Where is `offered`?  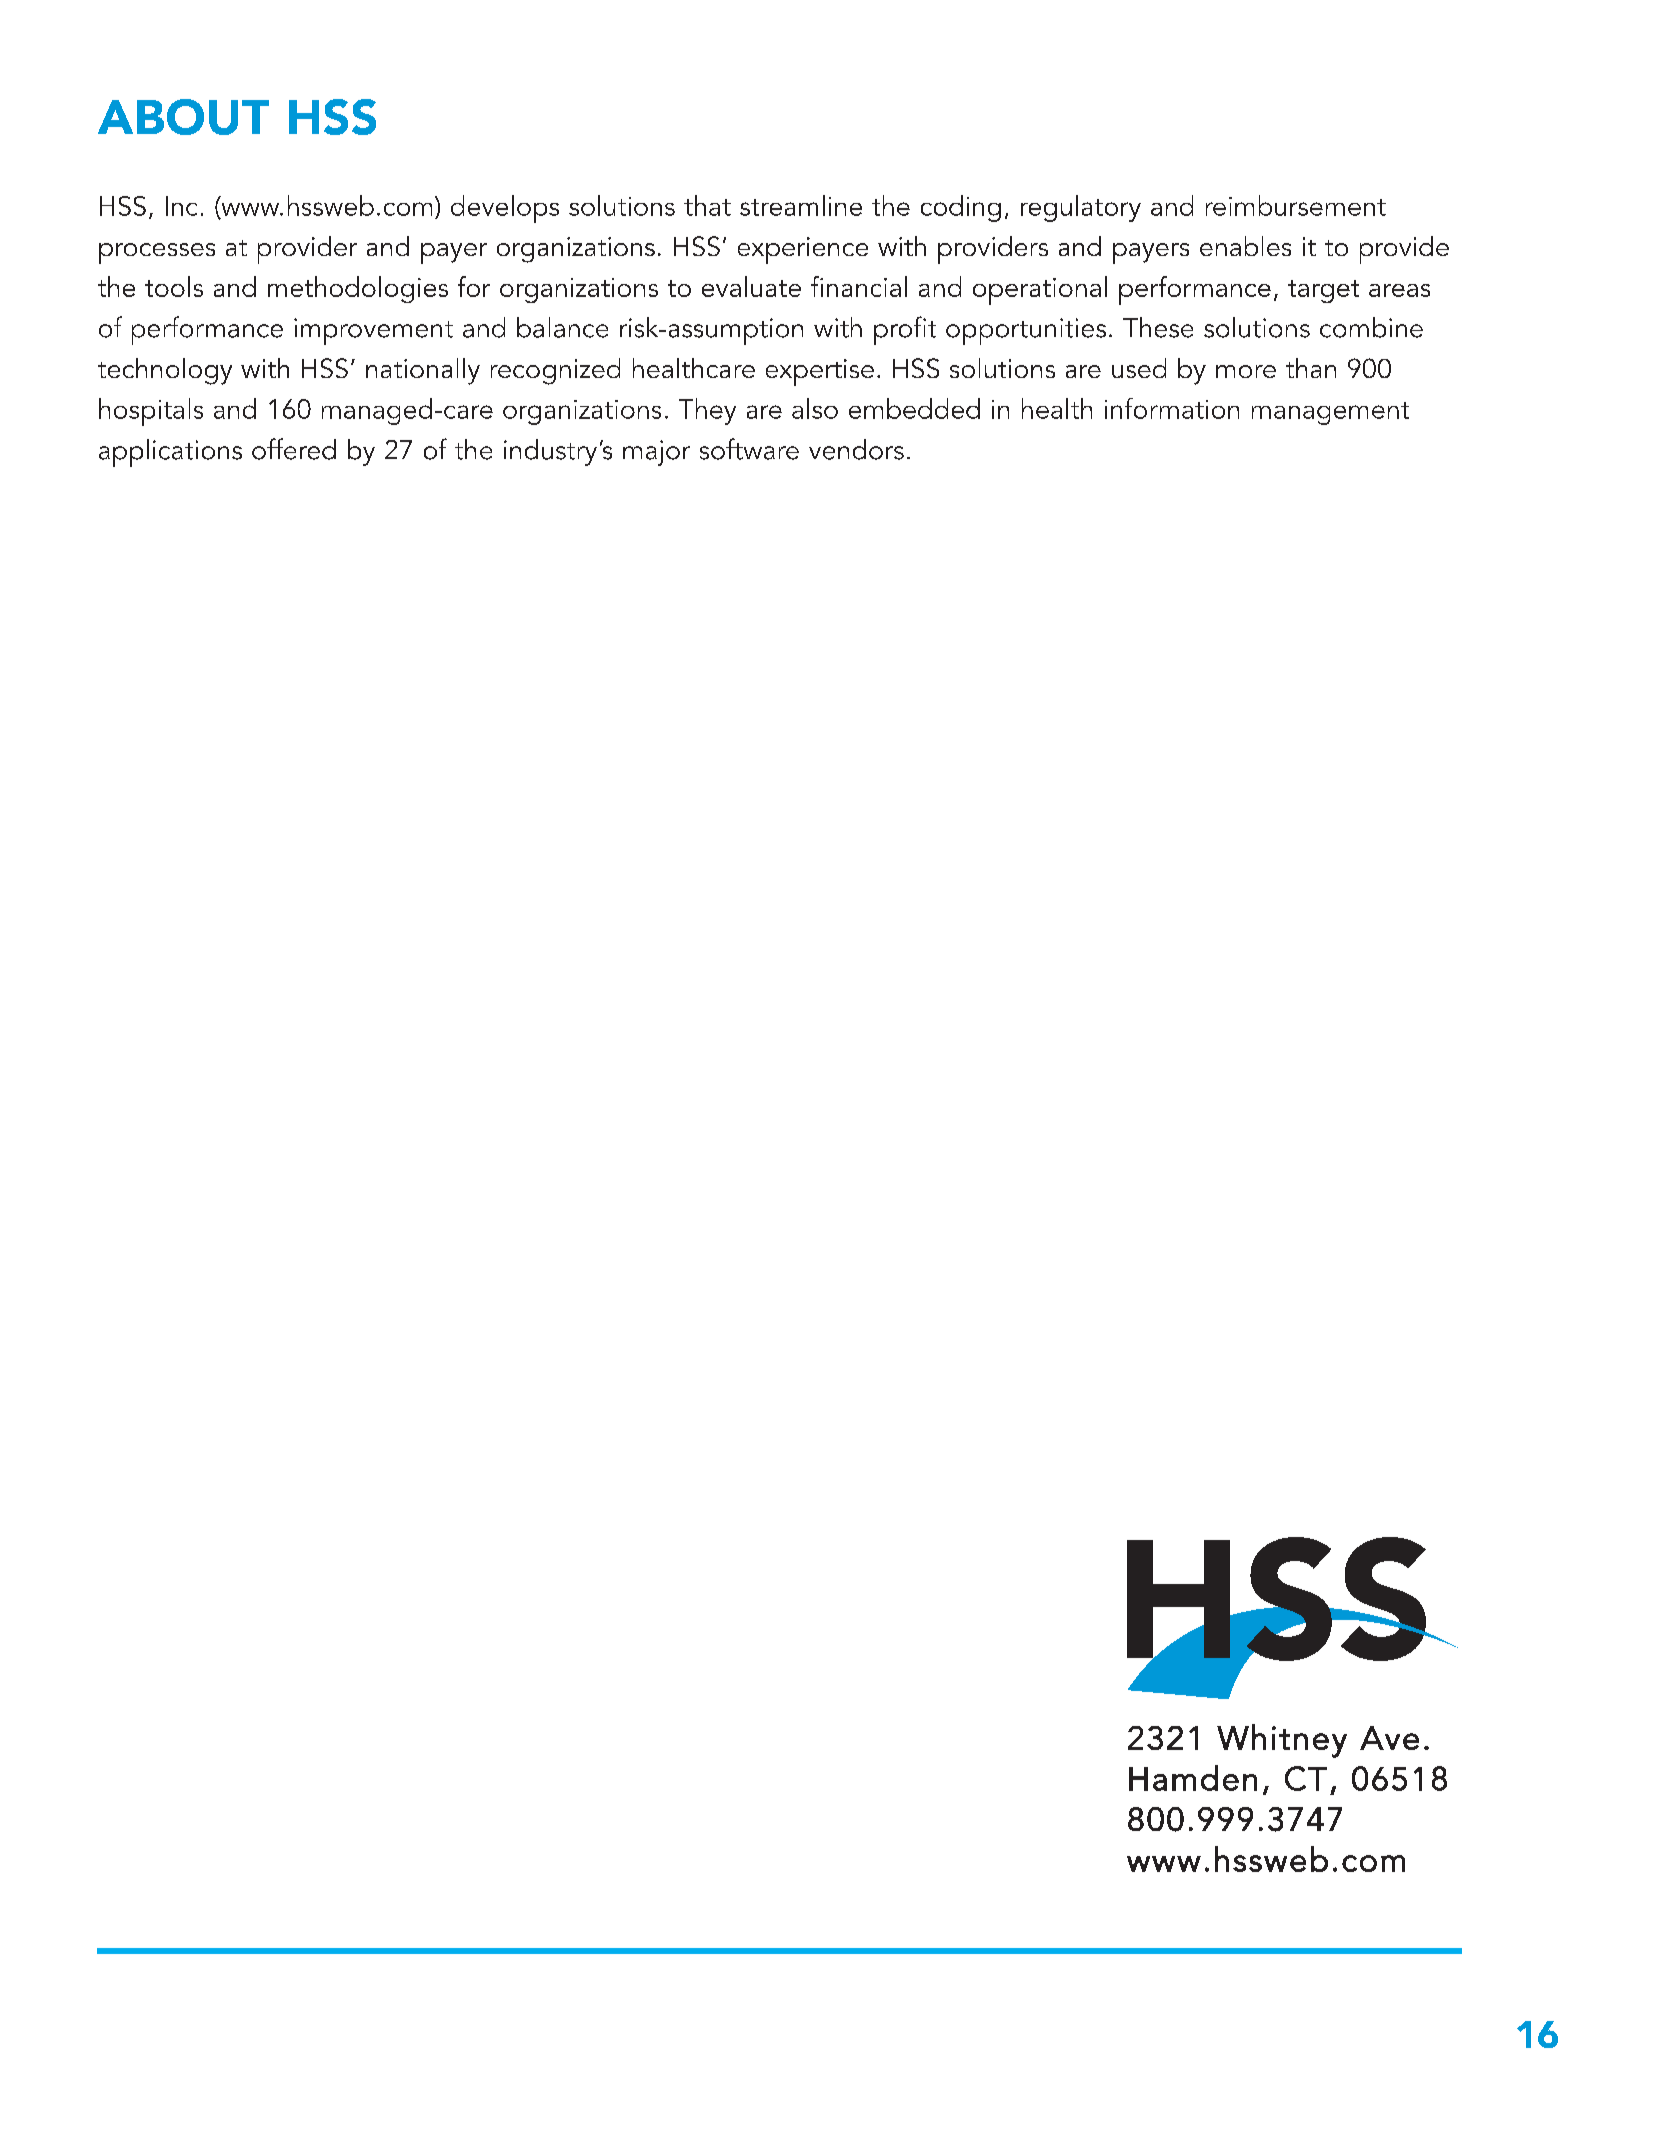 offered is located at coordinates (294, 449).
